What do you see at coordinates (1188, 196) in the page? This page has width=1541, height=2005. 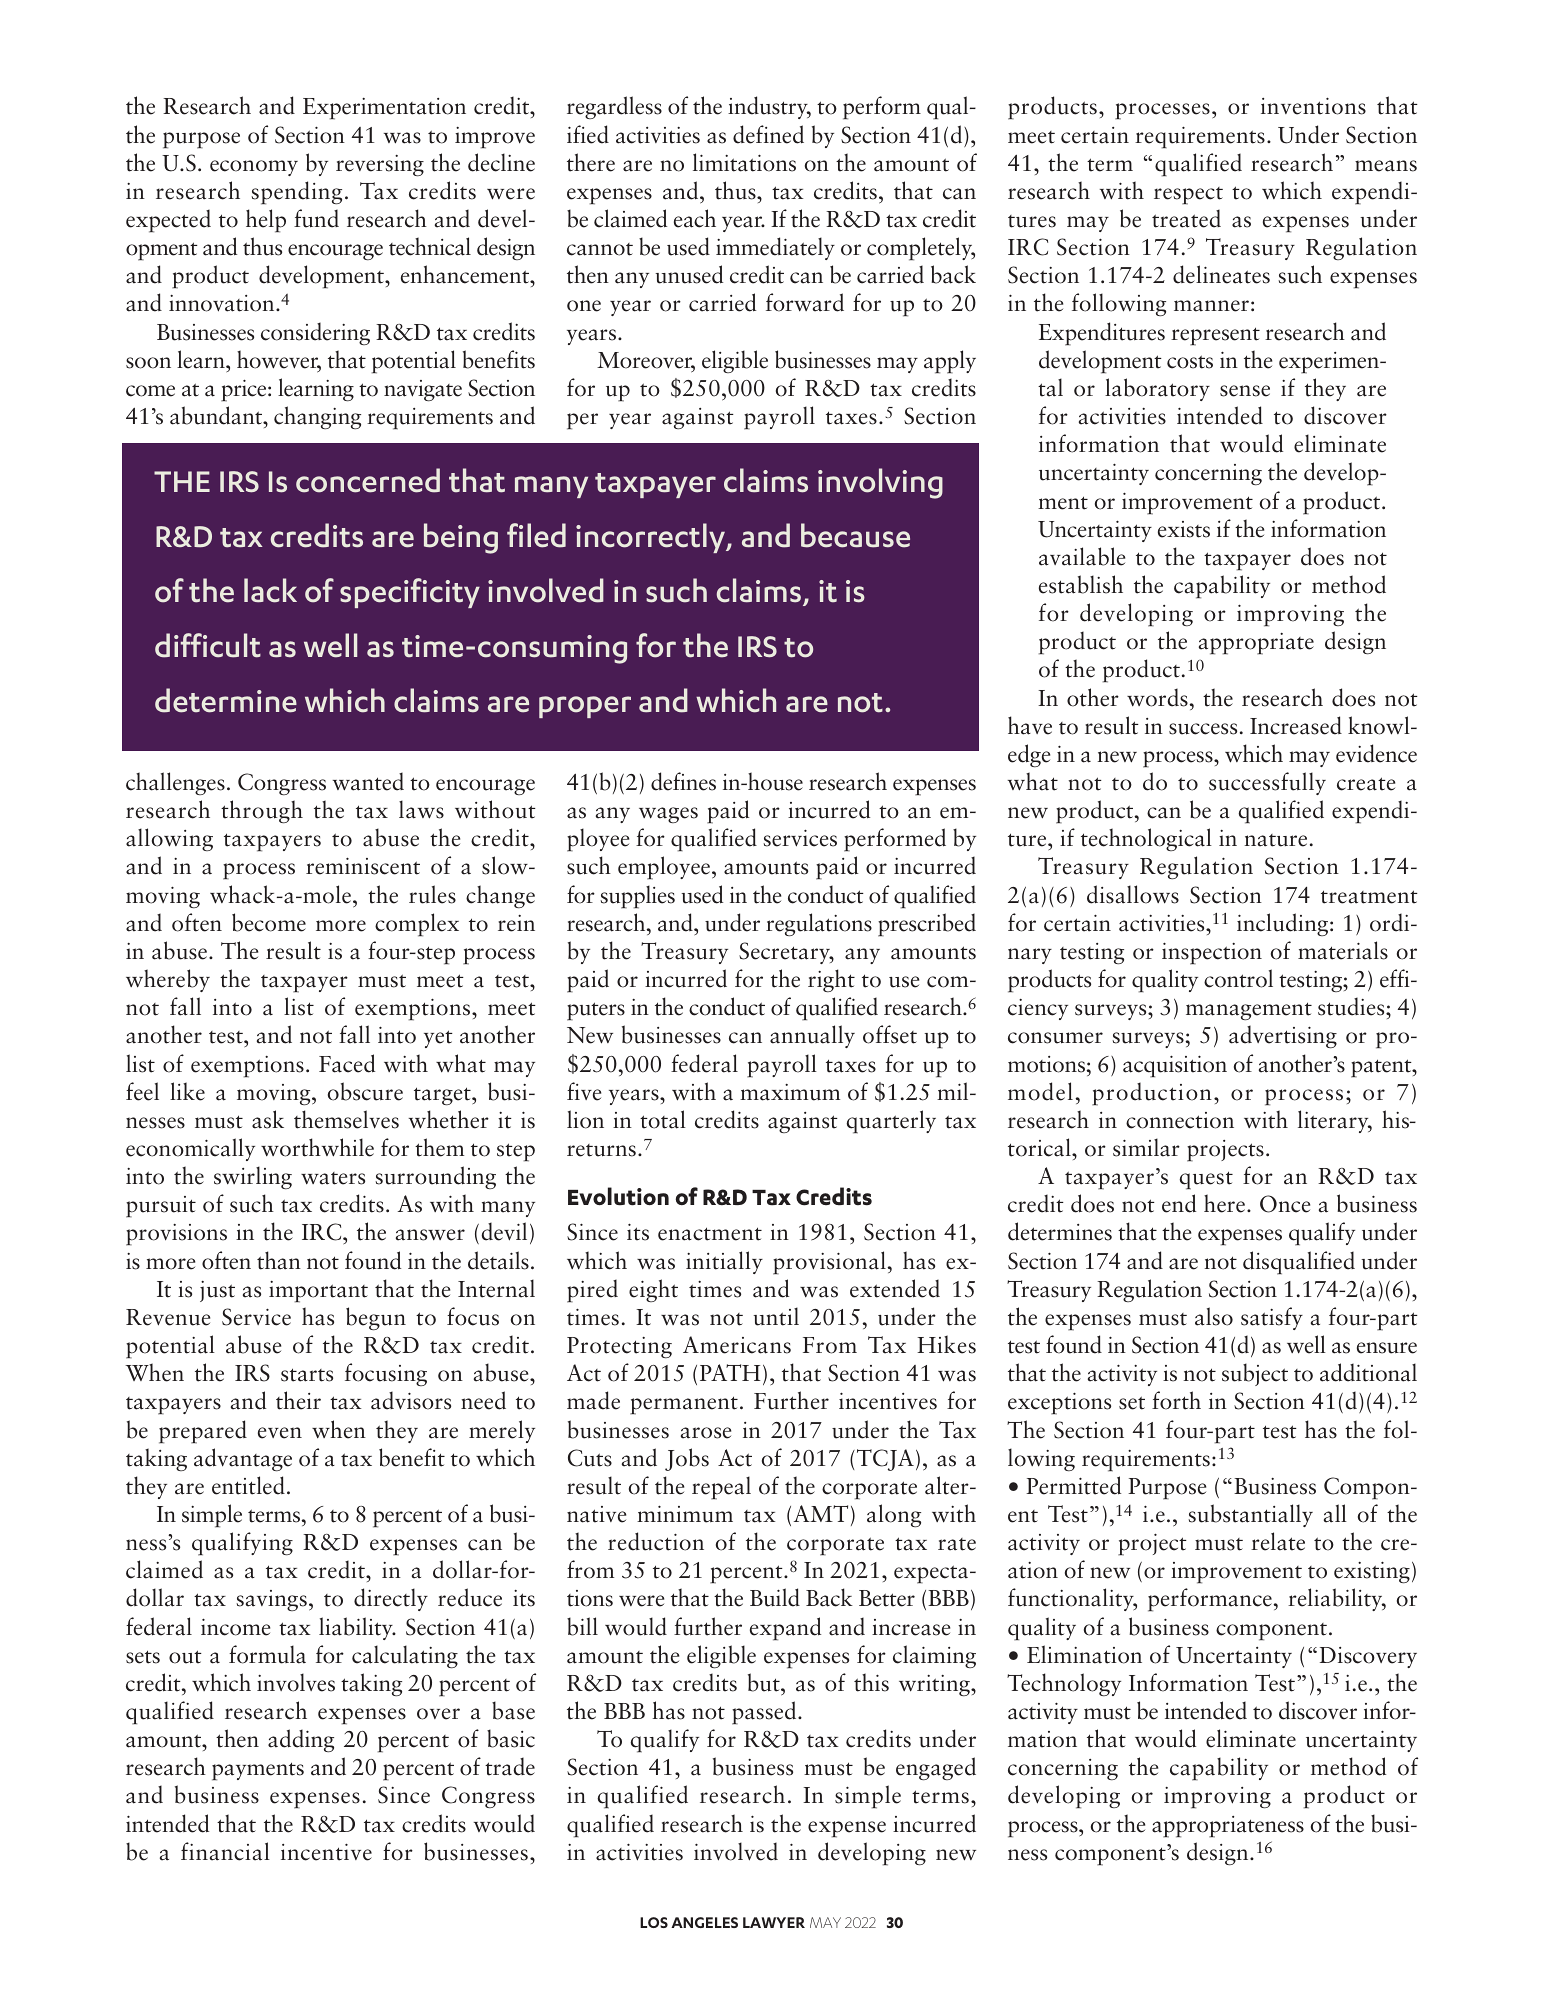 I see `respect` at bounding box center [1188, 196].
